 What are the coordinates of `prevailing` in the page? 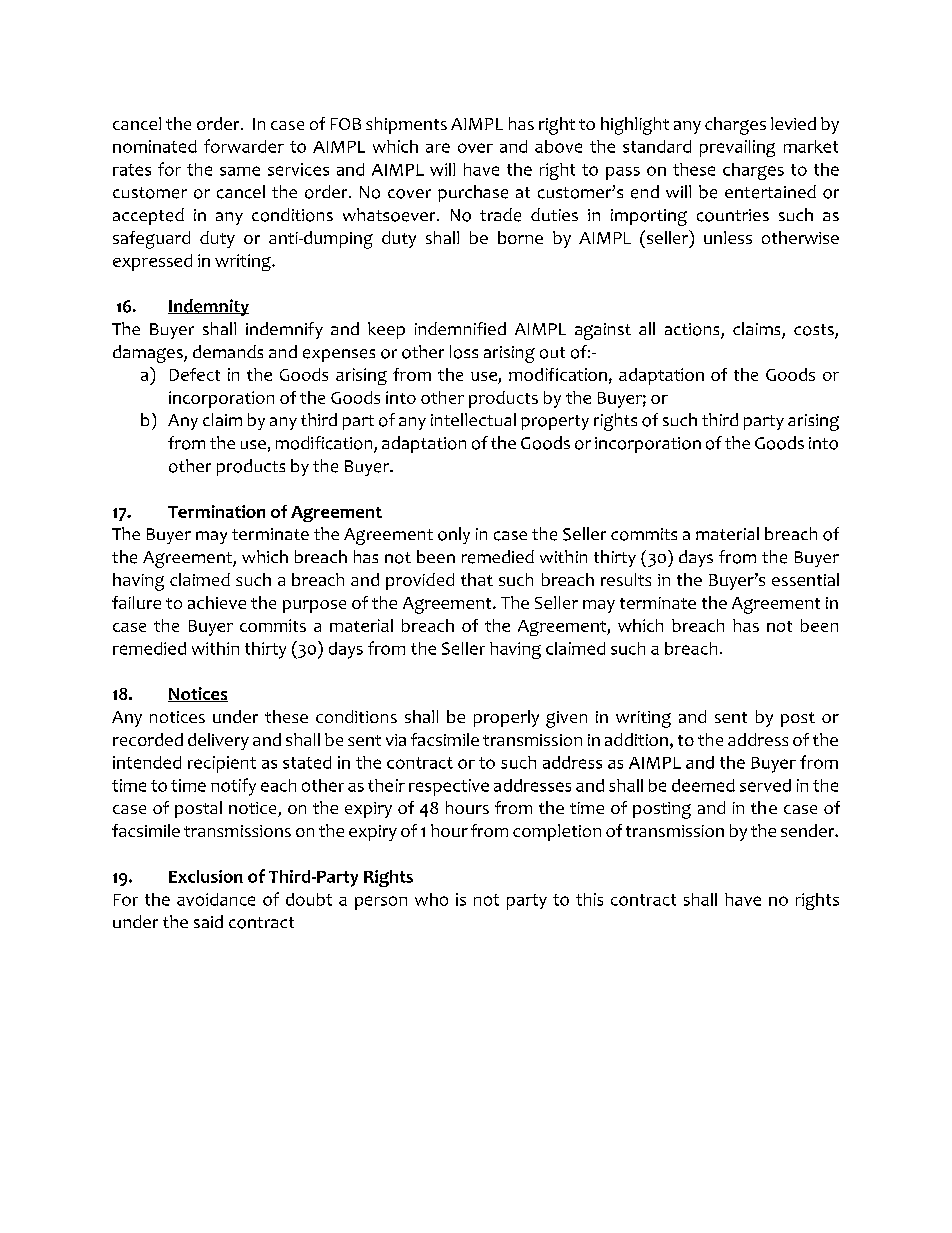 It's located at (737, 148).
